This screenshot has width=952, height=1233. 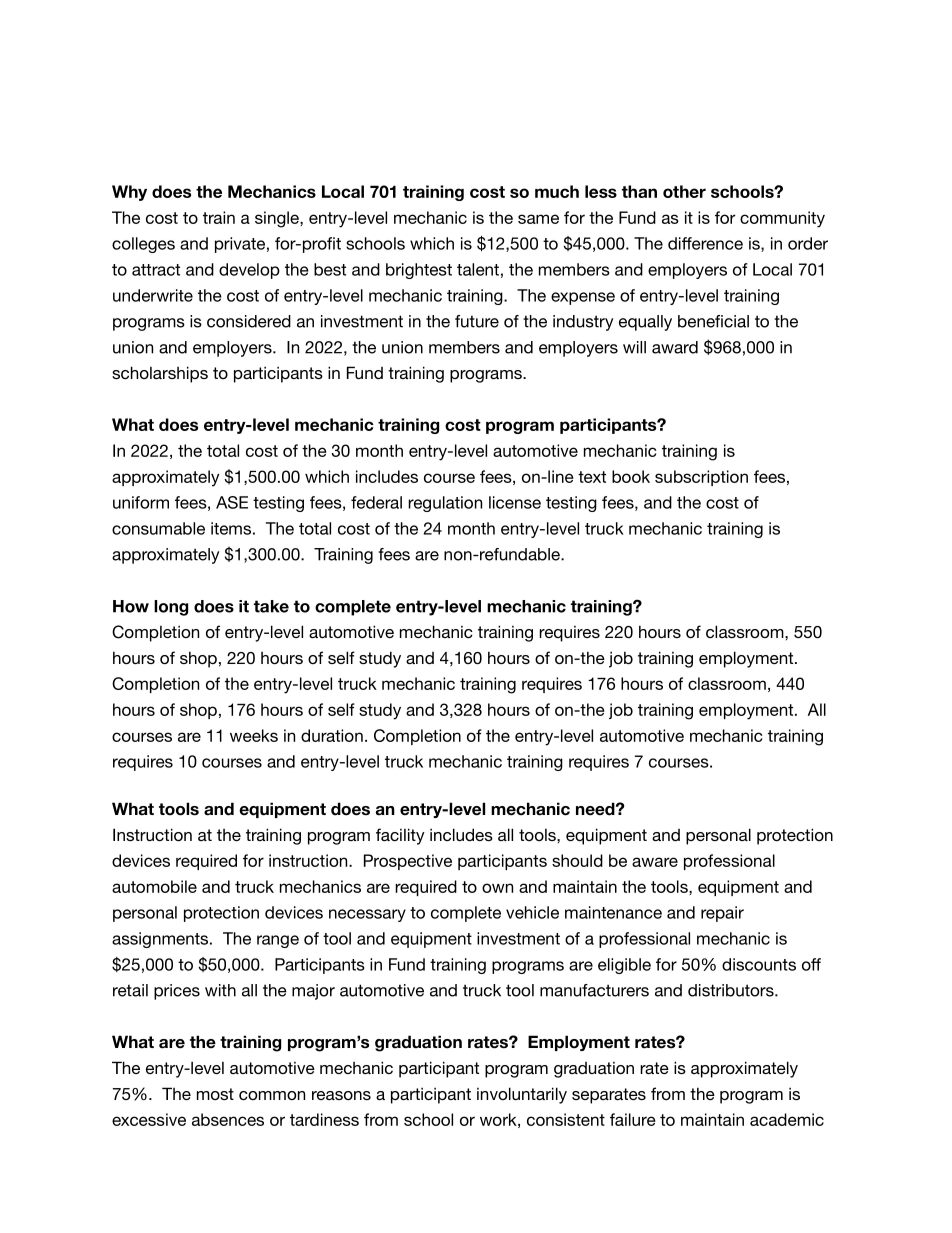 What do you see at coordinates (171, 608) in the screenshot?
I see `long` at bounding box center [171, 608].
